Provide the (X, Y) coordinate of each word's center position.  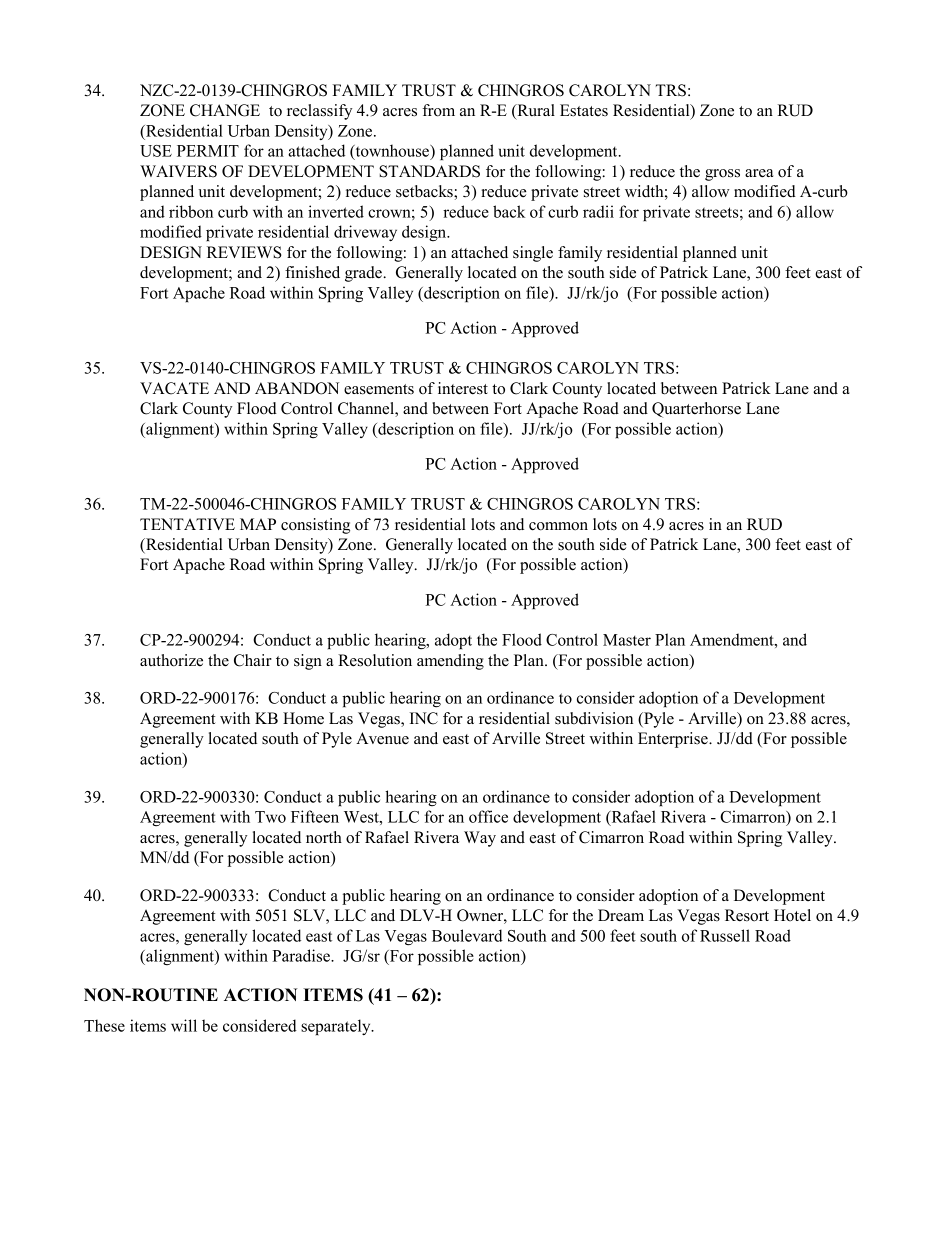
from (438, 110)
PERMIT (208, 151)
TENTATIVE (187, 524)
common (558, 526)
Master (627, 640)
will (184, 1025)
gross (722, 175)
